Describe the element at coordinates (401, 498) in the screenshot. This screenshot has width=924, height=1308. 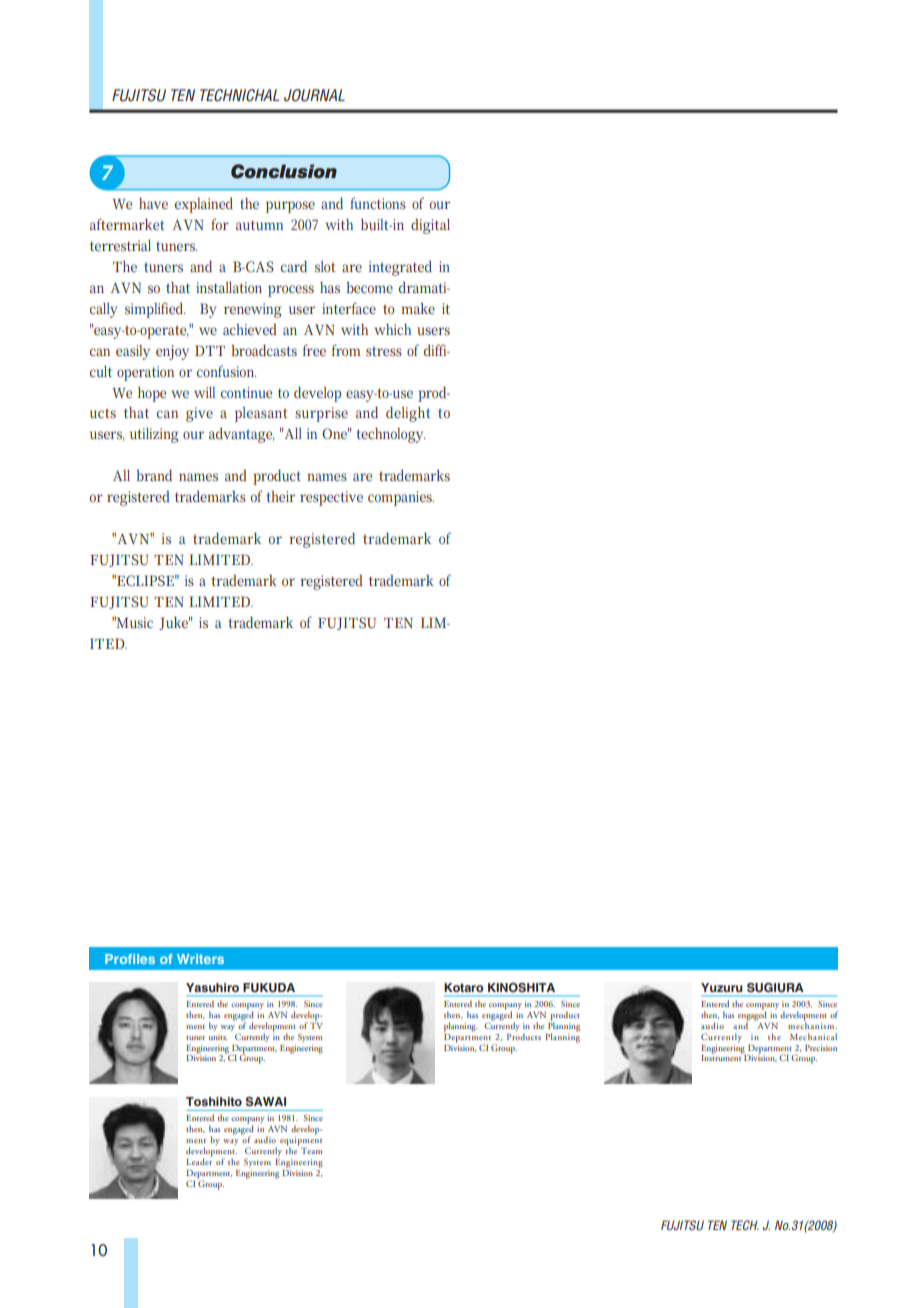
I see `companies` at that location.
